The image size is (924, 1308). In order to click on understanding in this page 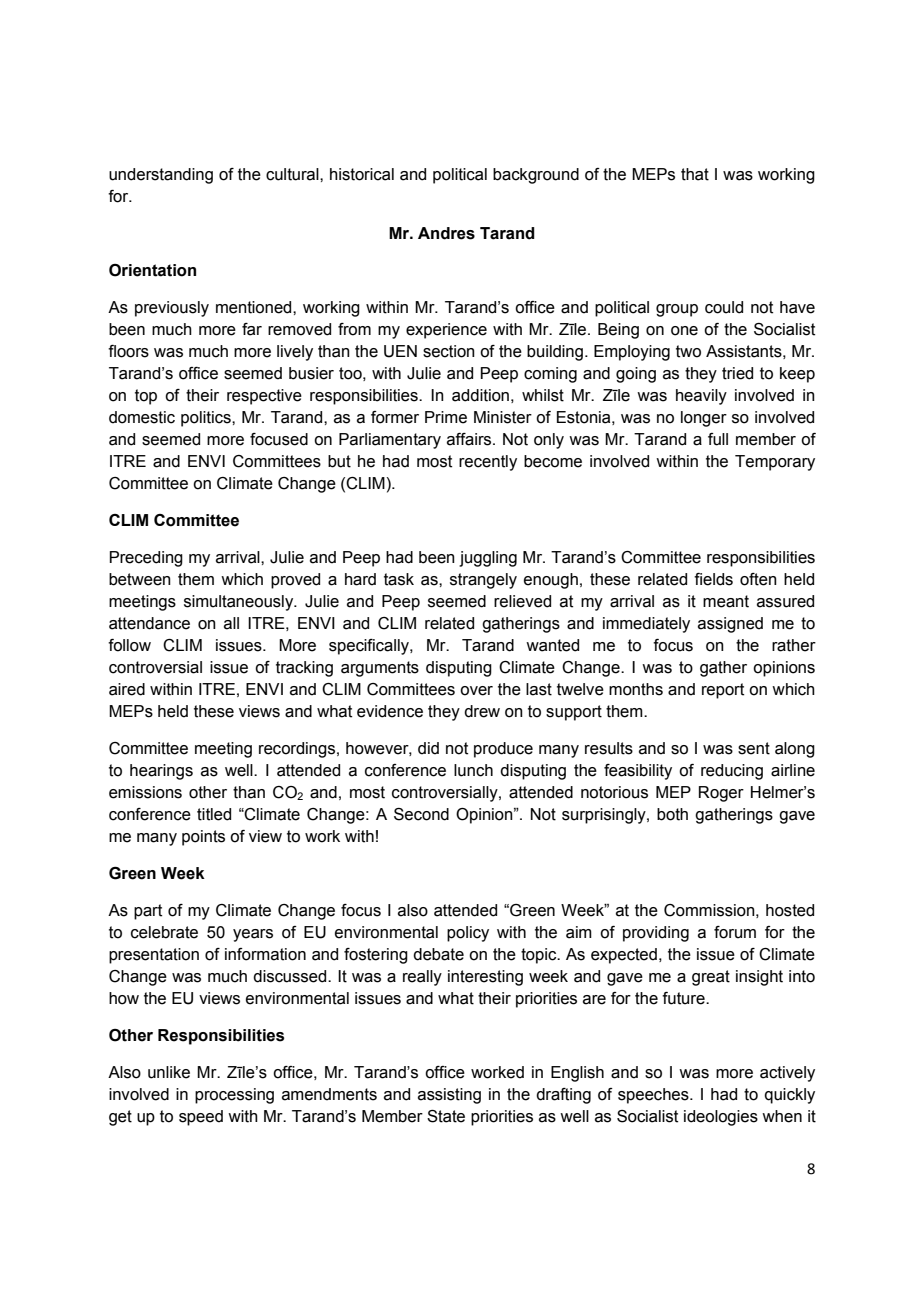, I will do `click(161, 176)`.
